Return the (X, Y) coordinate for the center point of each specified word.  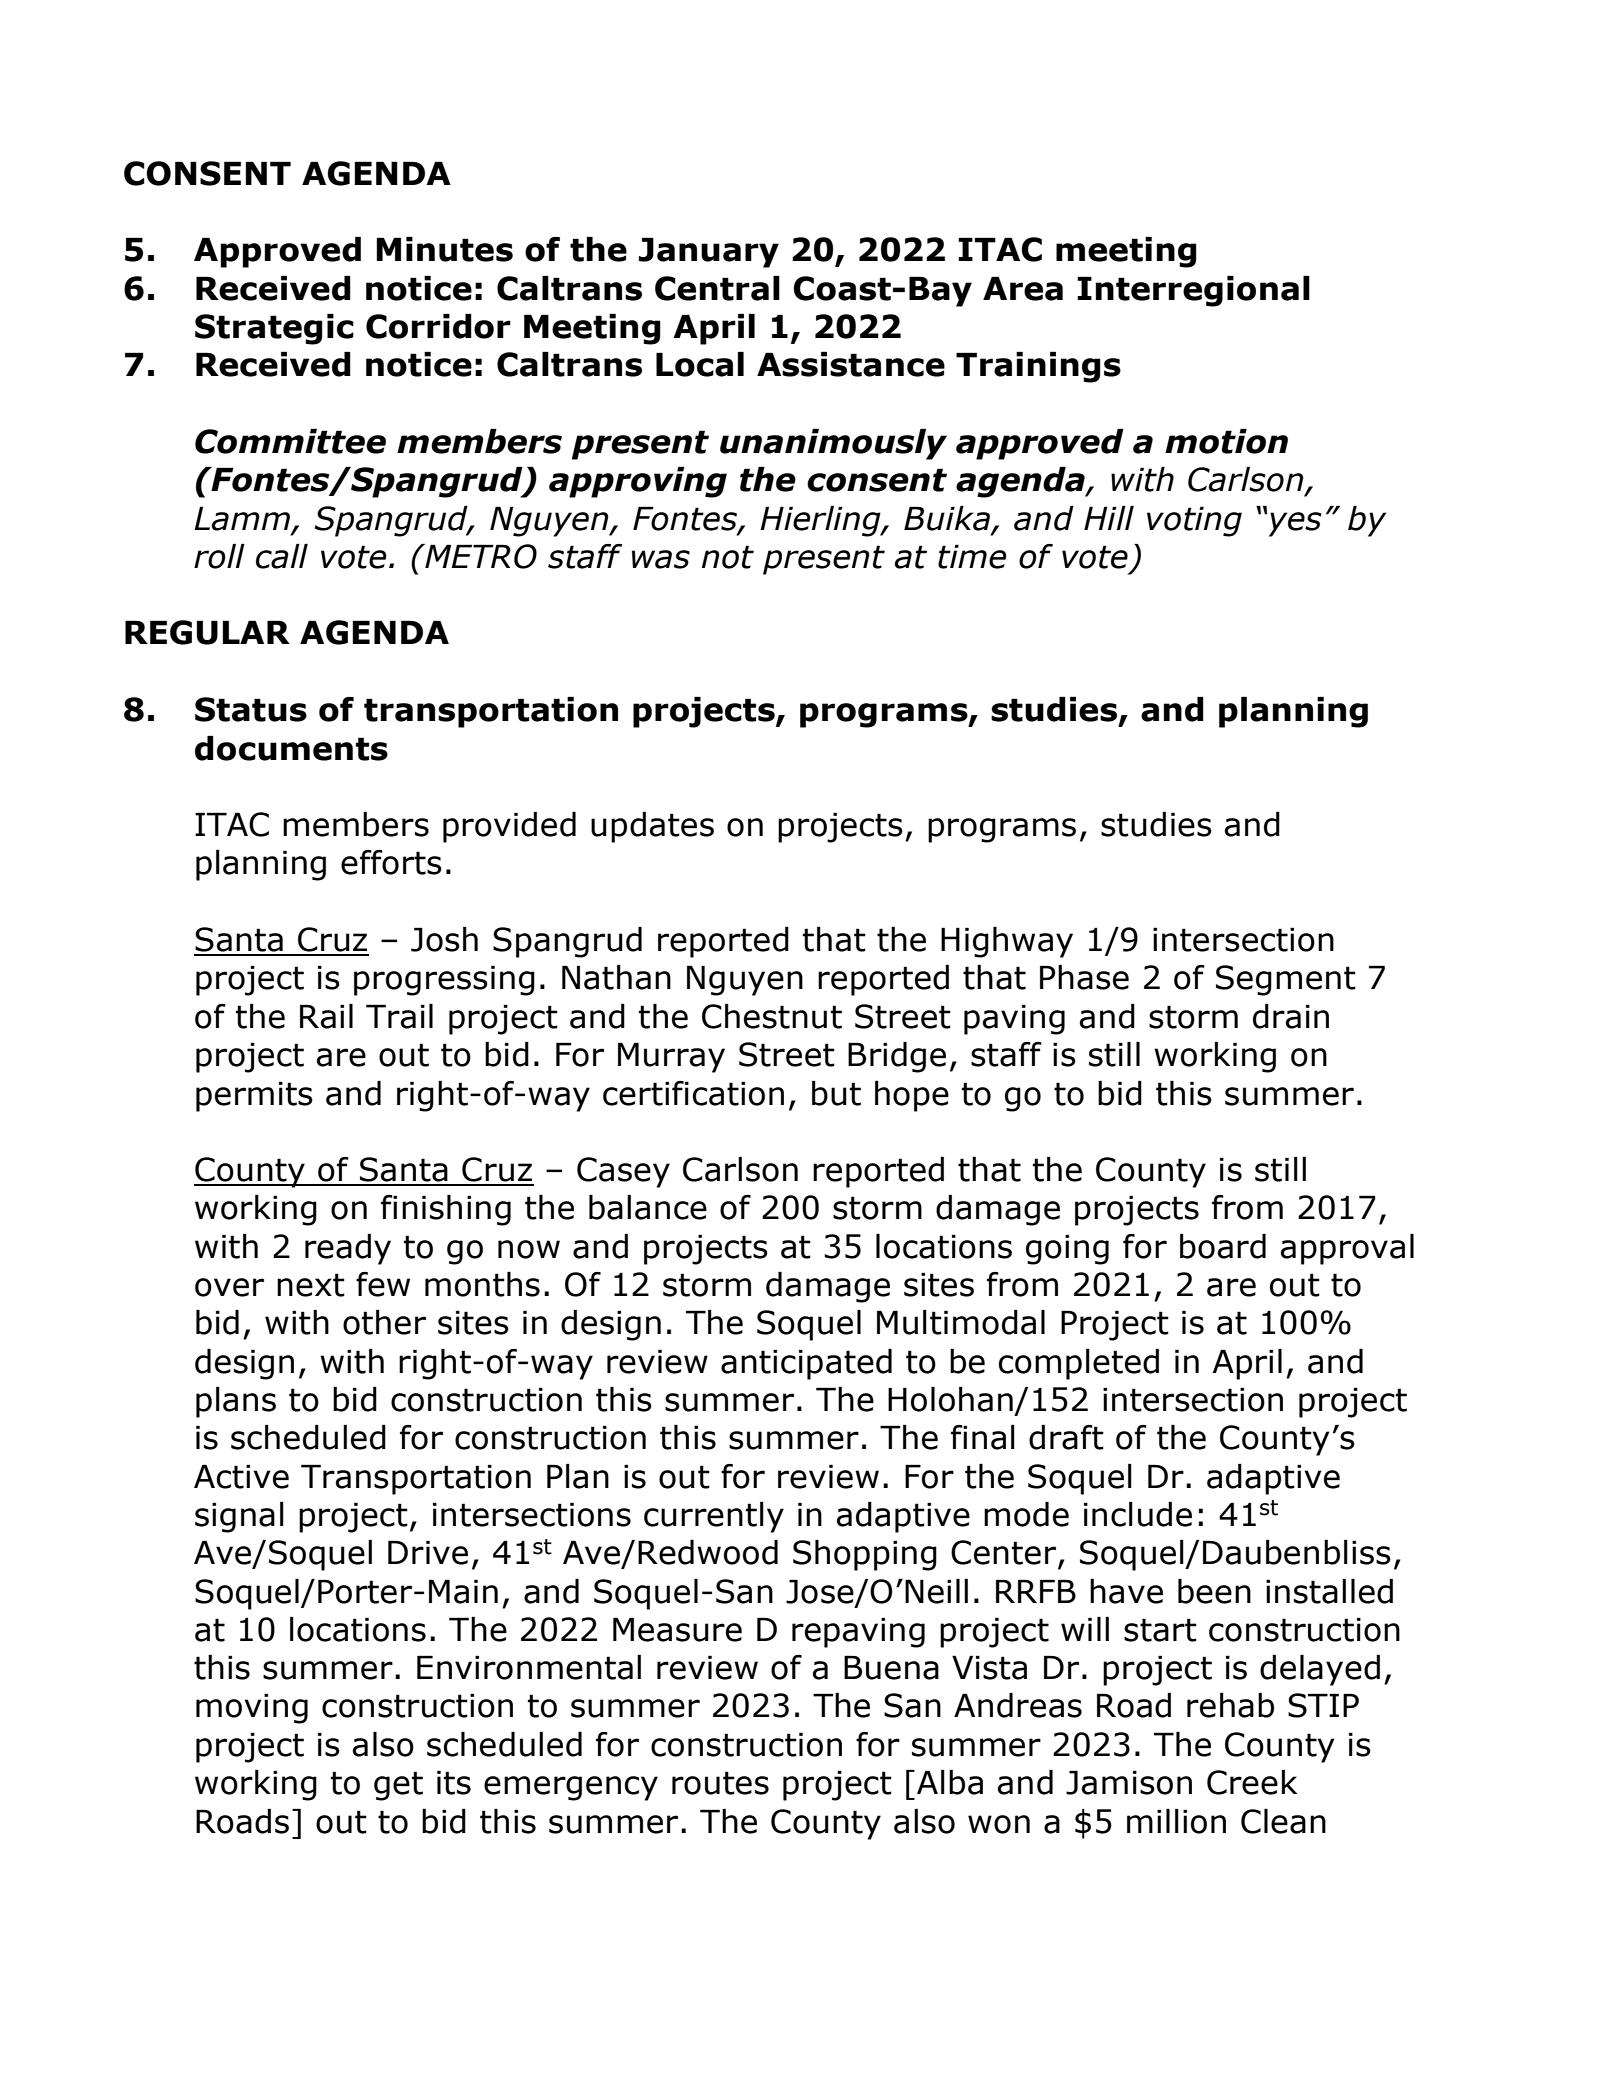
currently (714, 1517)
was (661, 559)
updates (652, 827)
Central (717, 288)
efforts (391, 862)
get (398, 1786)
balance (648, 1207)
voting (1194, 522)
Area (1023, 289)
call (282, 556)
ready (348, 1249)
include (1138, 1514)
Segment (1286, 980)
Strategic (274, 329)
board (1223, 1246)
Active (241, 1477)
